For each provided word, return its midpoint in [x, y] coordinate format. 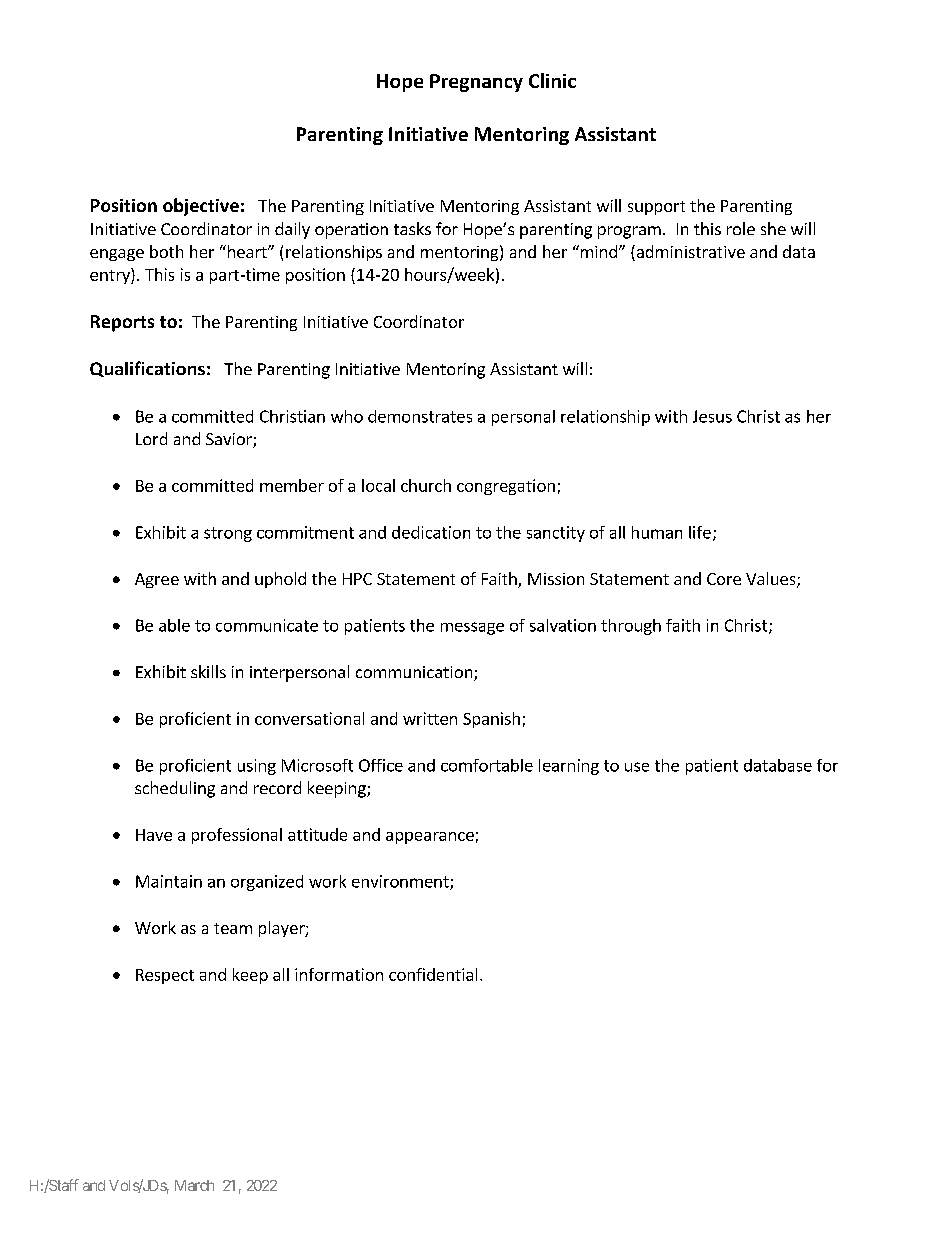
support [656, 208]
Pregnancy [476, 83]
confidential [433, 974]
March [194, 1185]
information [339, 974]
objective [201, 207]
